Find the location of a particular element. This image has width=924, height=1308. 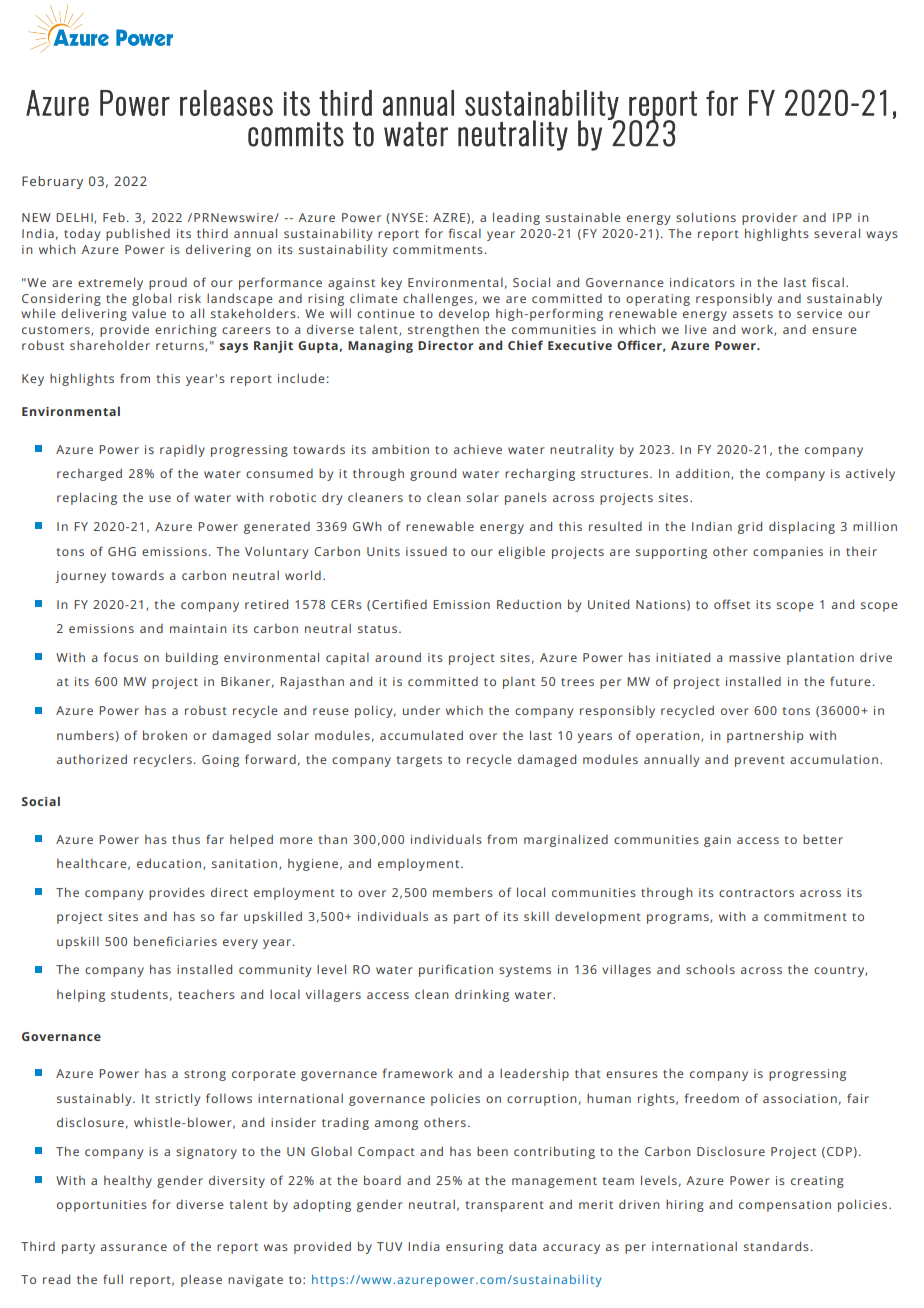

members is located at coordinates (463, 892).
